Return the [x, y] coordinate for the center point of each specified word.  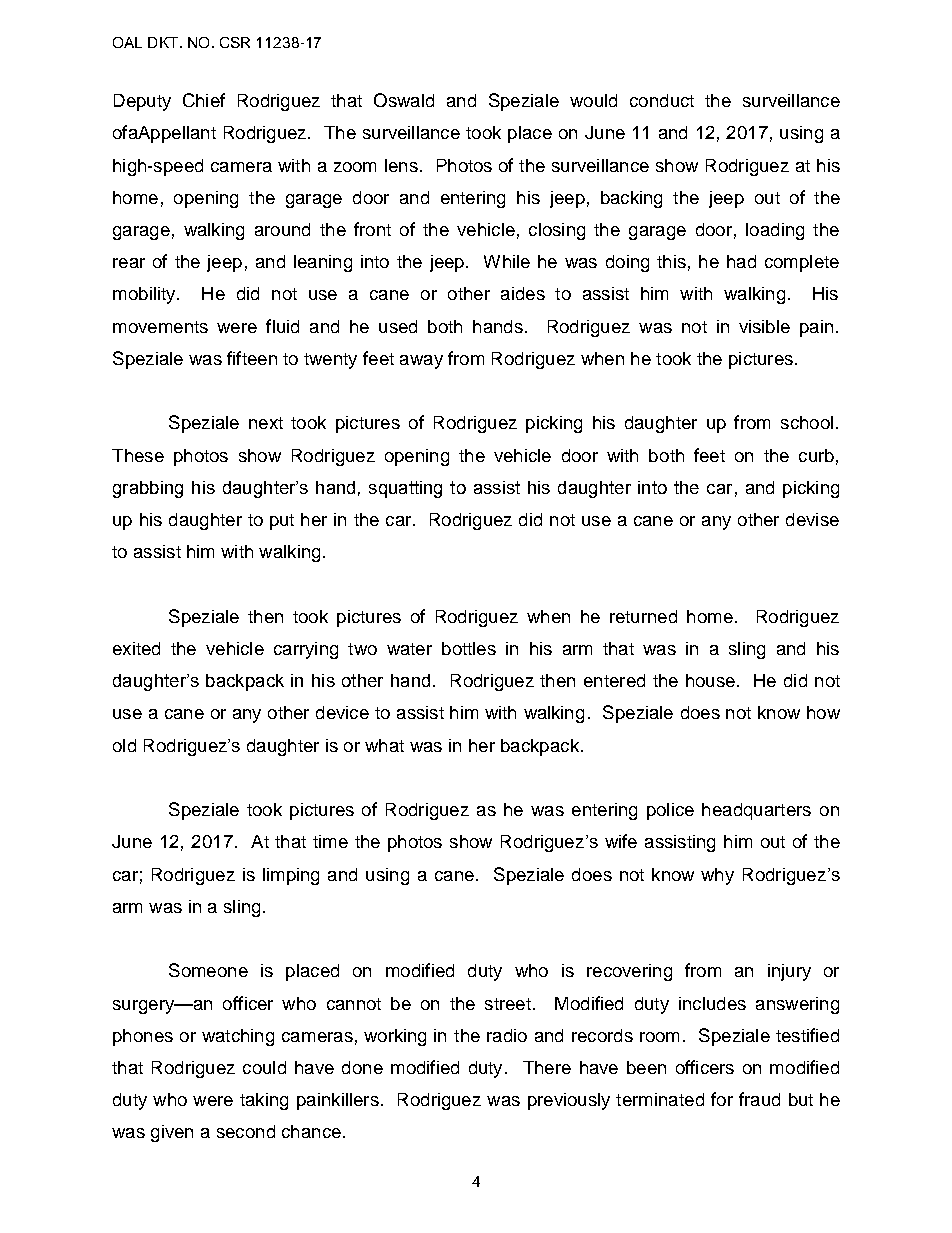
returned [643, 616]
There [547, 1067]
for [722, 1099]
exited [136, 648]
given [172, 1133]
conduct [662, 100]
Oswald [404, 100]
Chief [204, 100]
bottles [469, 648]
